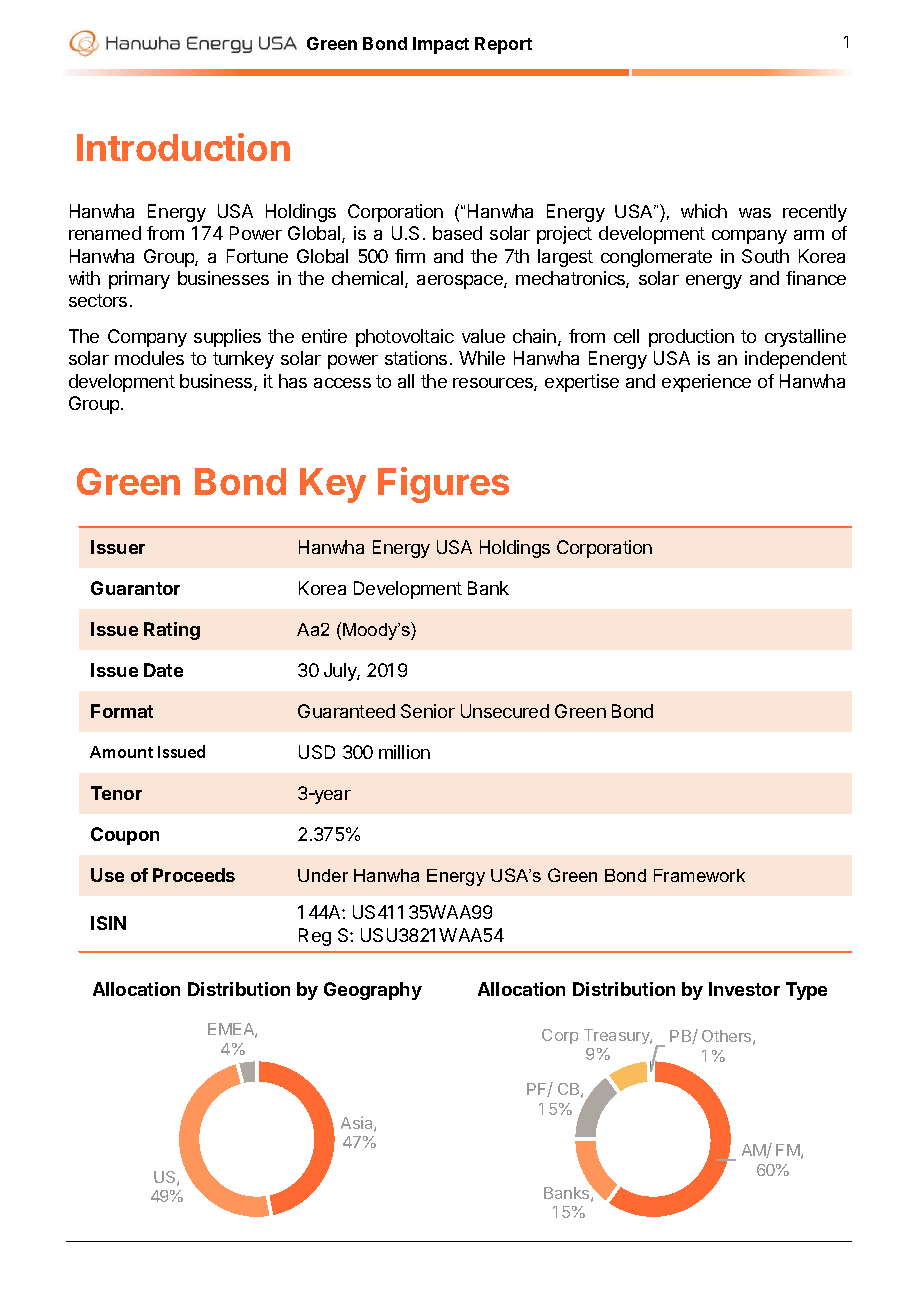 The height and width of the document is (1316, 911). What do you see at coordinates (373, 991) in the document?
I see `Geography` at bounding box center [373, 991].
